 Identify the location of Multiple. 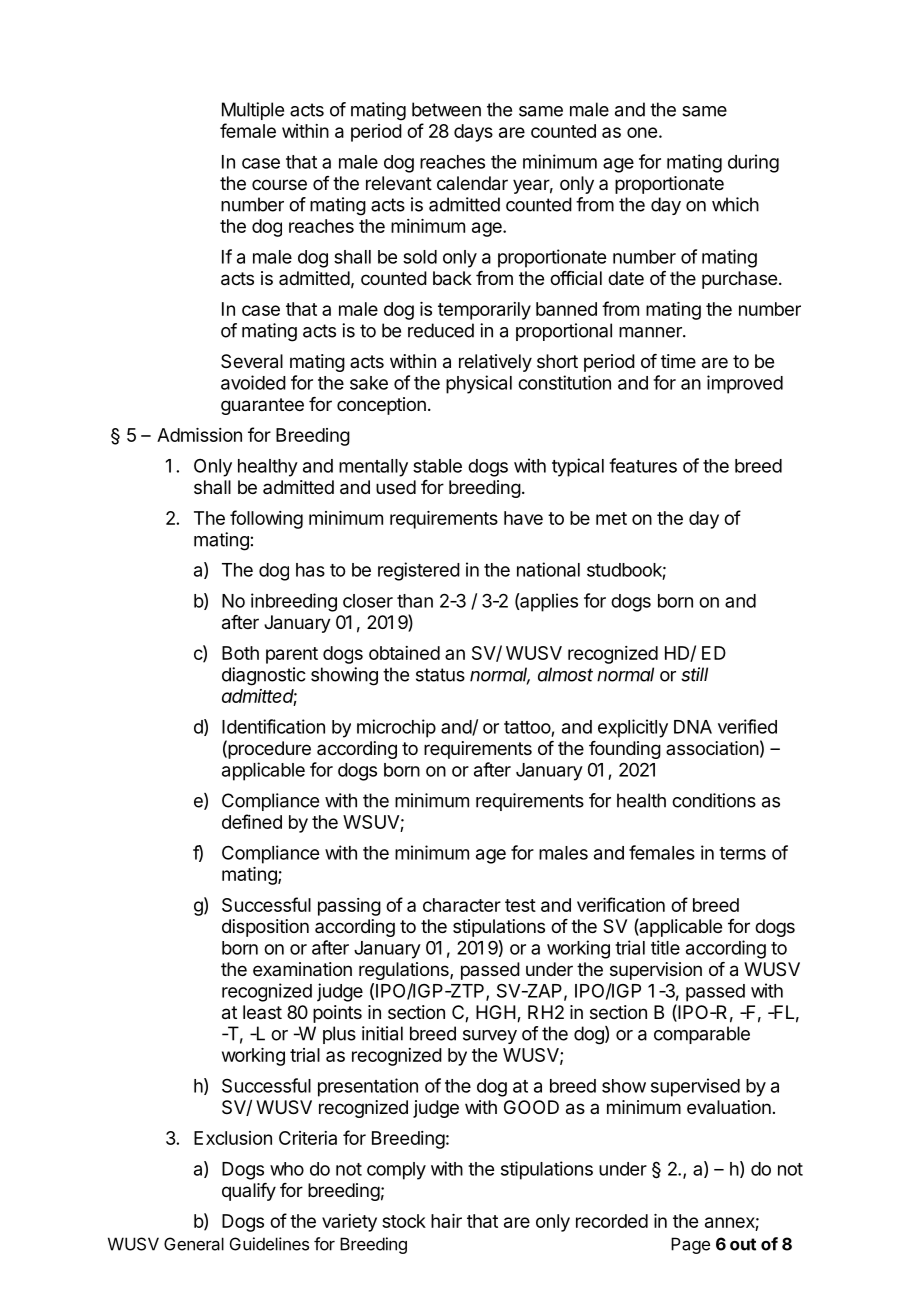
(253, 111).
